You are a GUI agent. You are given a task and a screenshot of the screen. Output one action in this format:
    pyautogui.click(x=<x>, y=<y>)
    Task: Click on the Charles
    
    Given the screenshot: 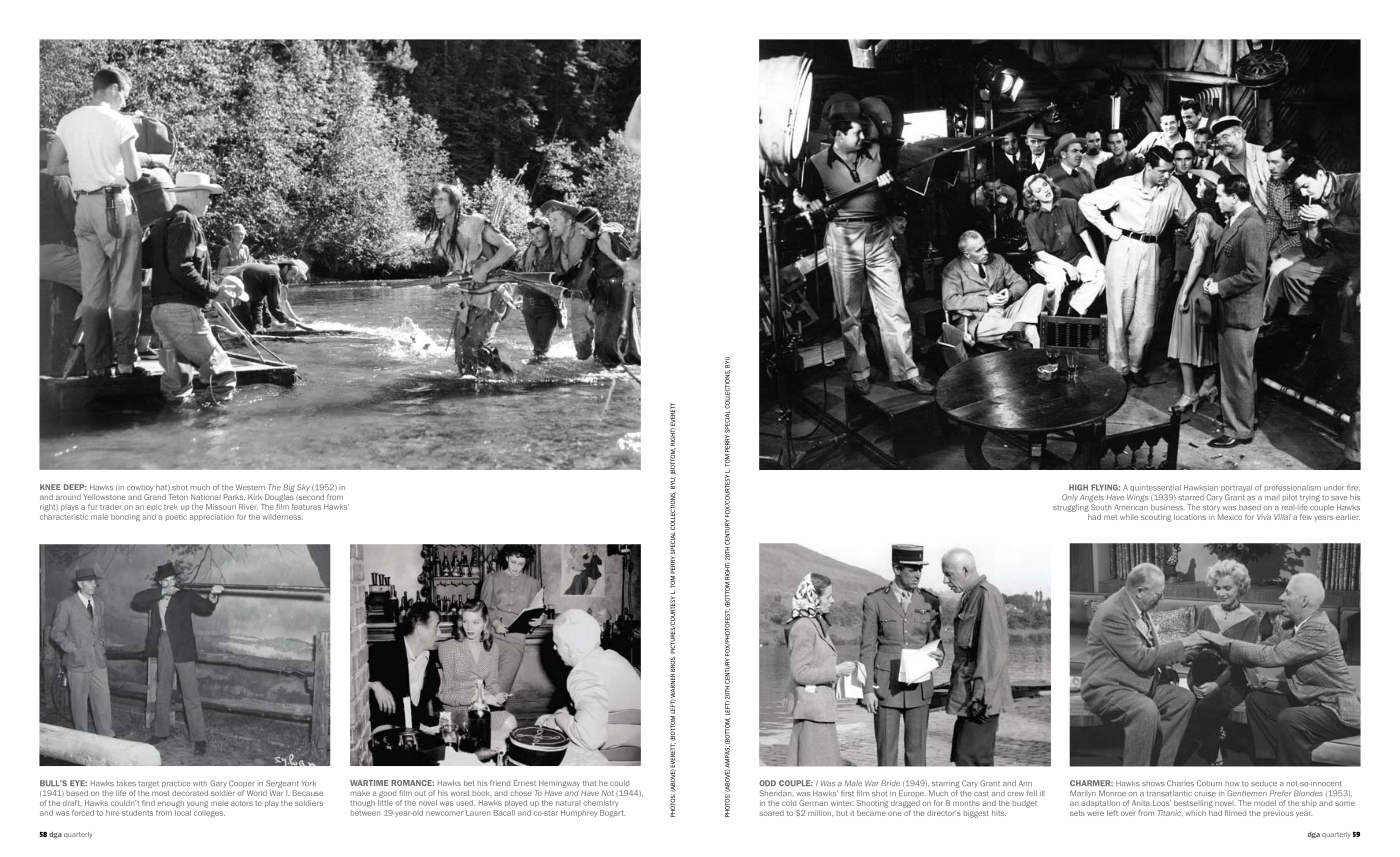 What is the action you would take?
    pyautogui.click(x=1180, y=783)
